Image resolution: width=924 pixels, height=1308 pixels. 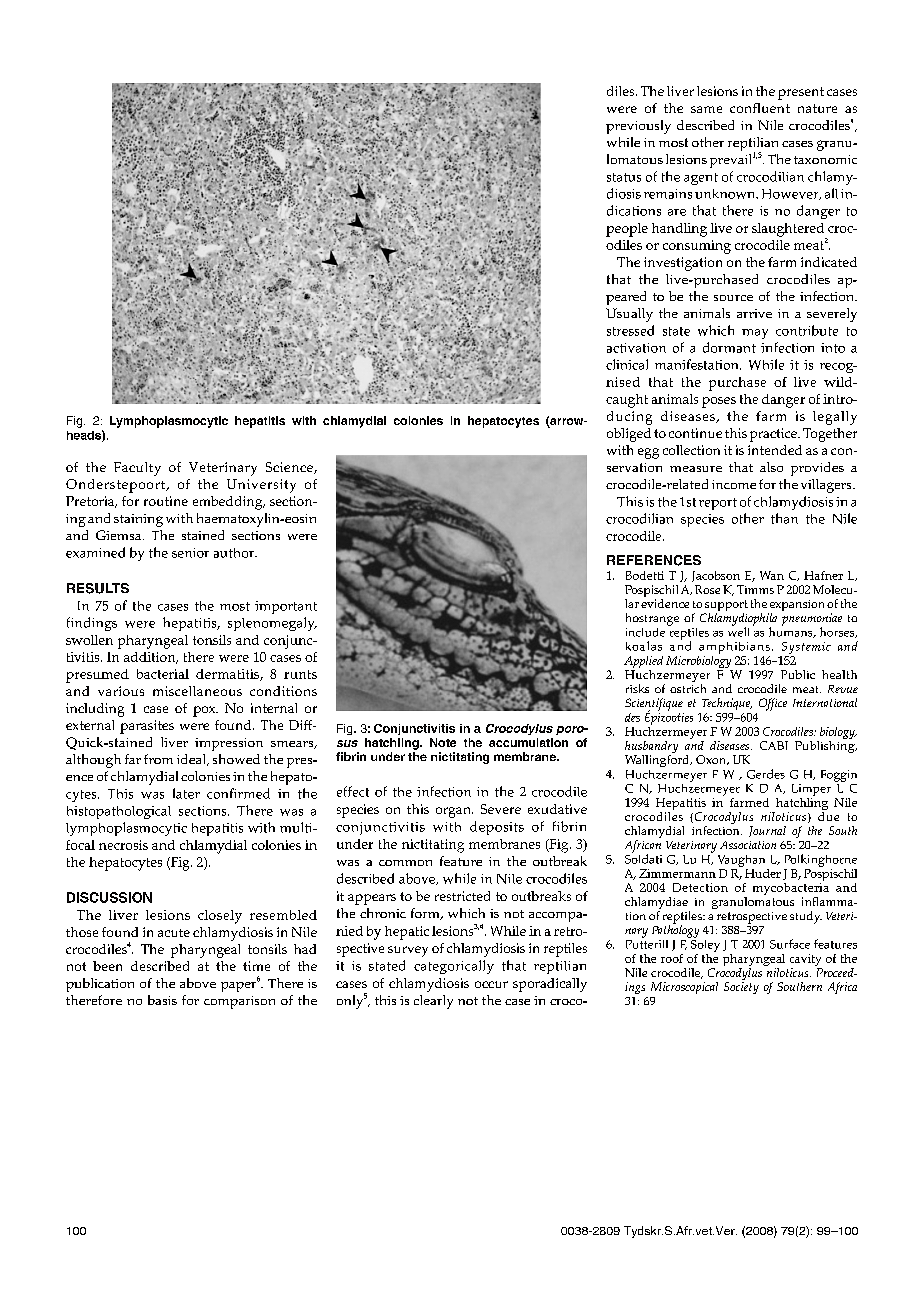 What do you see at coordinates (190, 553) in the page?
I see `senior` at bounding box center [190, 553].
